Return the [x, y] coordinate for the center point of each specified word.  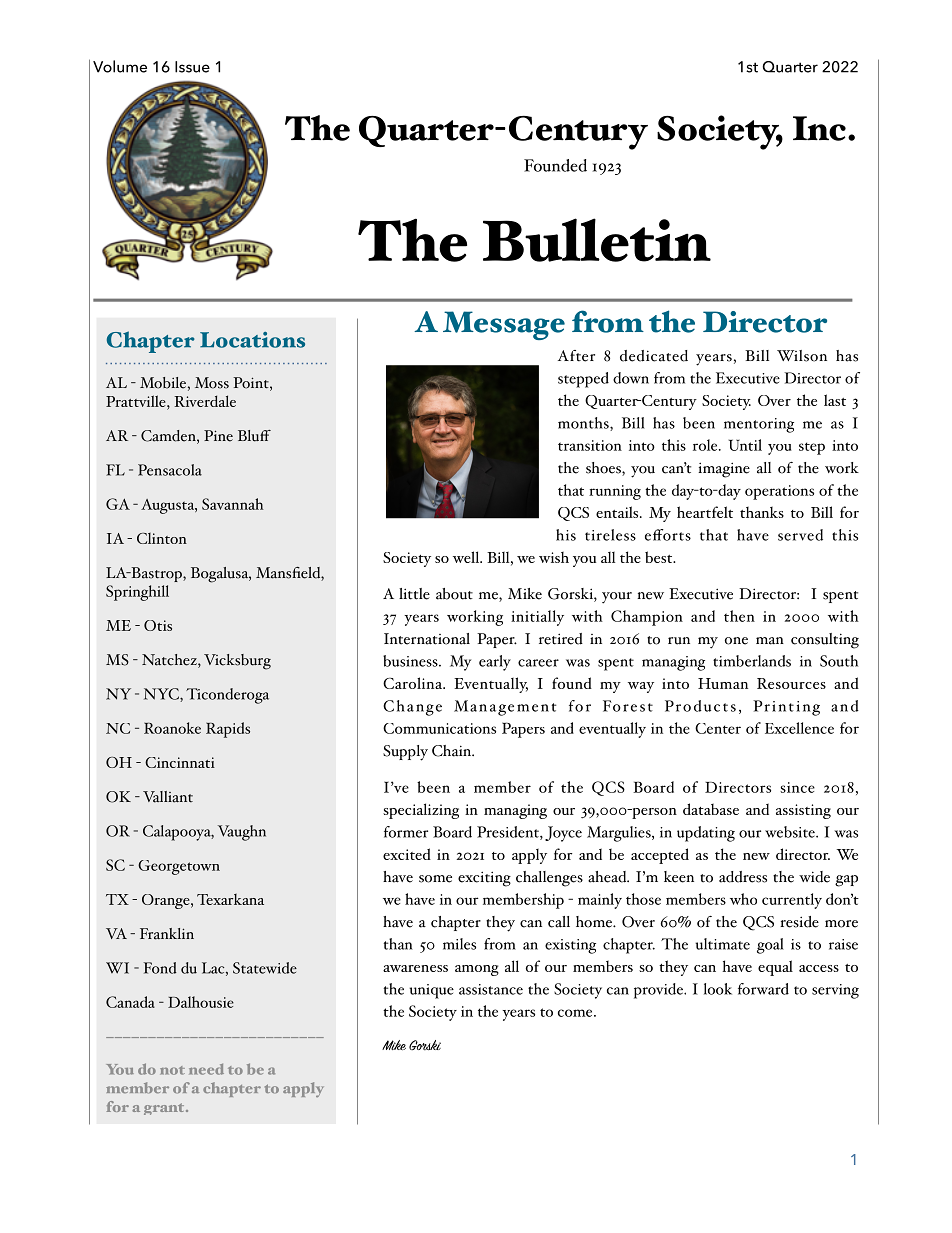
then [739, 616]
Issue [192, 67]
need [206, 1069]
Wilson [802, 356]
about [454, 594]
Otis [158, 625]
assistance [491, 989]
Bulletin [597, 240]
